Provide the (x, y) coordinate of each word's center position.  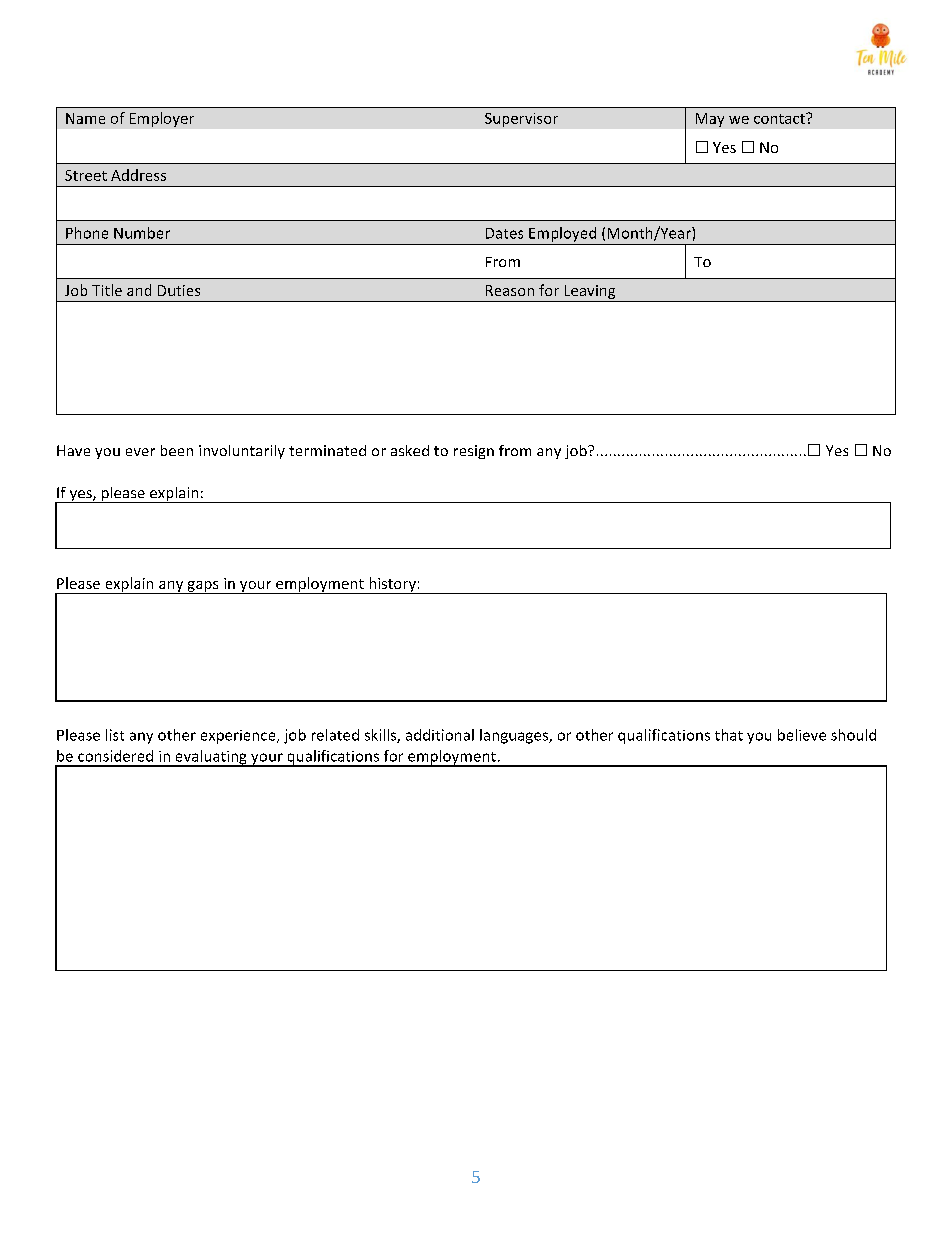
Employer (162, 119)
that (729, 735)
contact (780, 118)
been (177, 450)
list (115, 735)
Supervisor (521, 120)
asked (410, 450)
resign (474, 452)
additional (440, 735)
